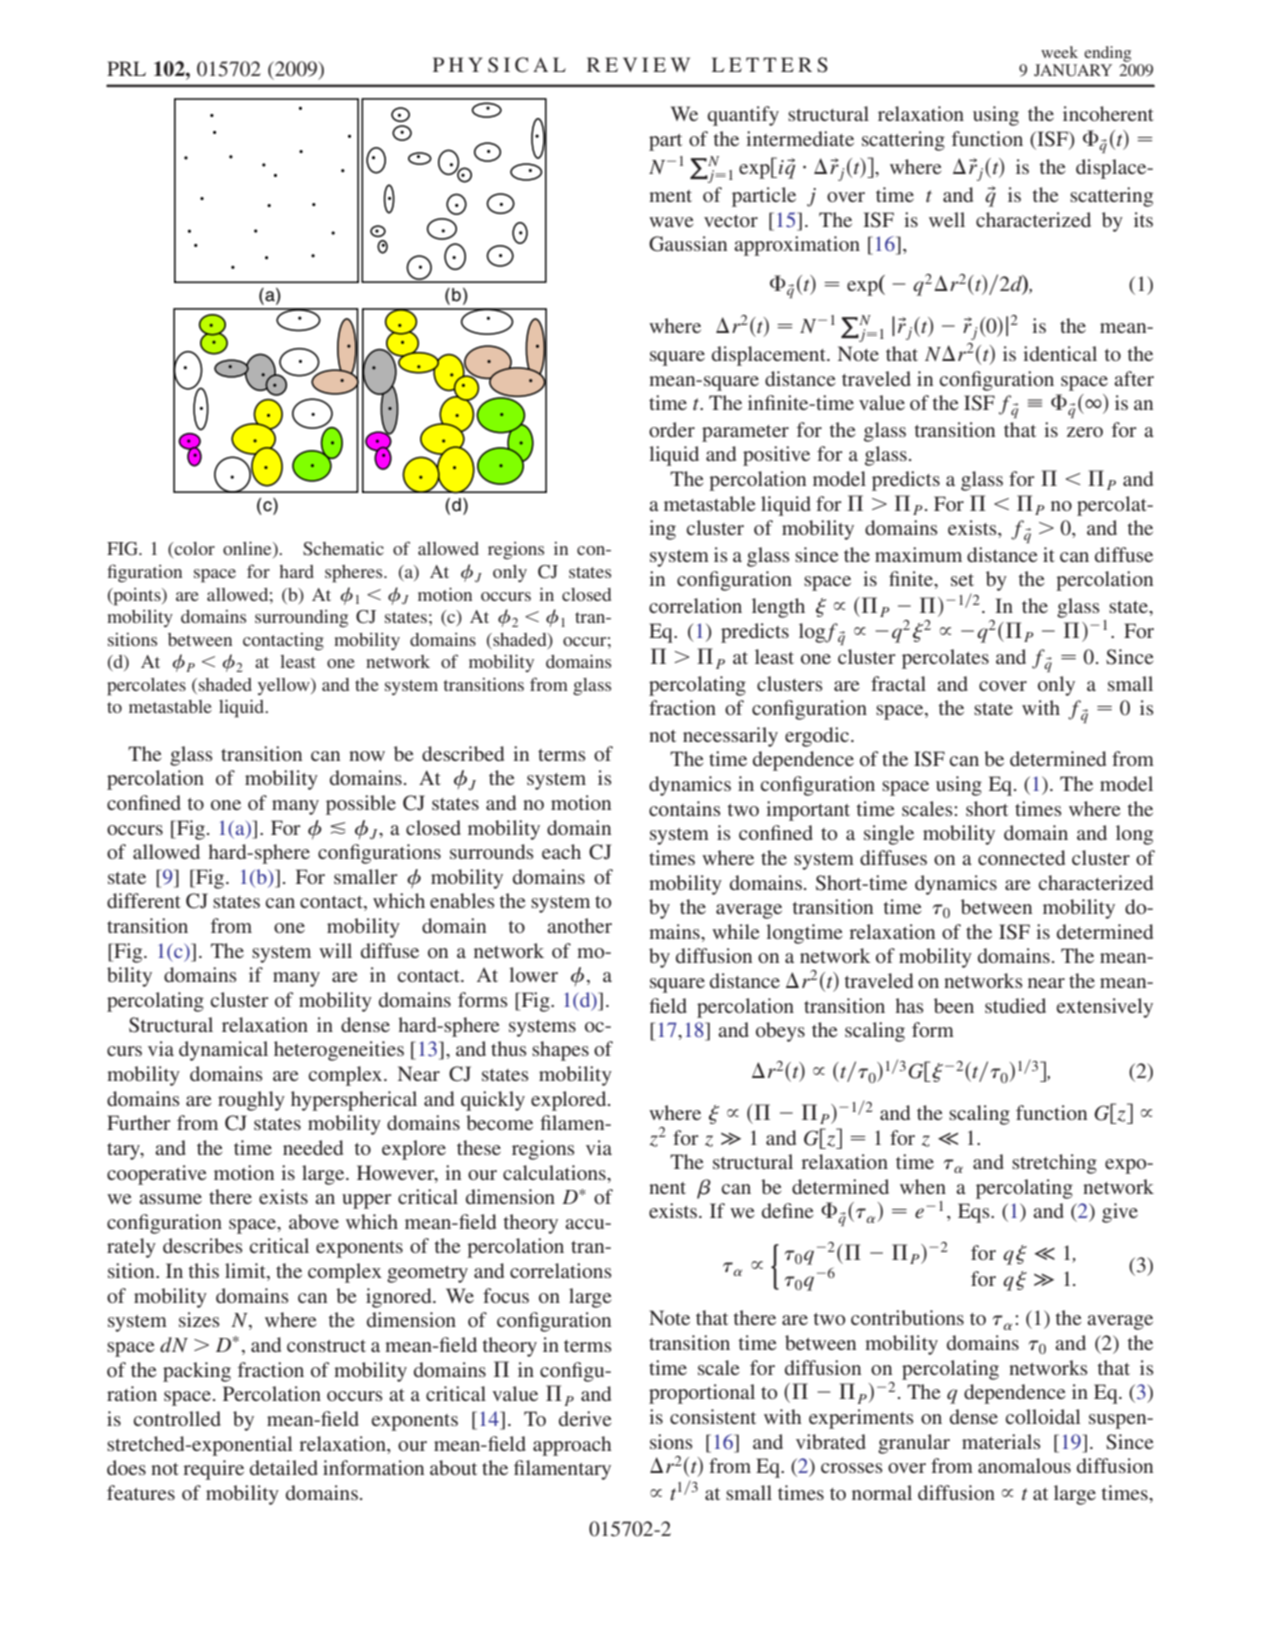 This screenshot has height=1631, width=1261. I want to click on online, so click(248, 549).
